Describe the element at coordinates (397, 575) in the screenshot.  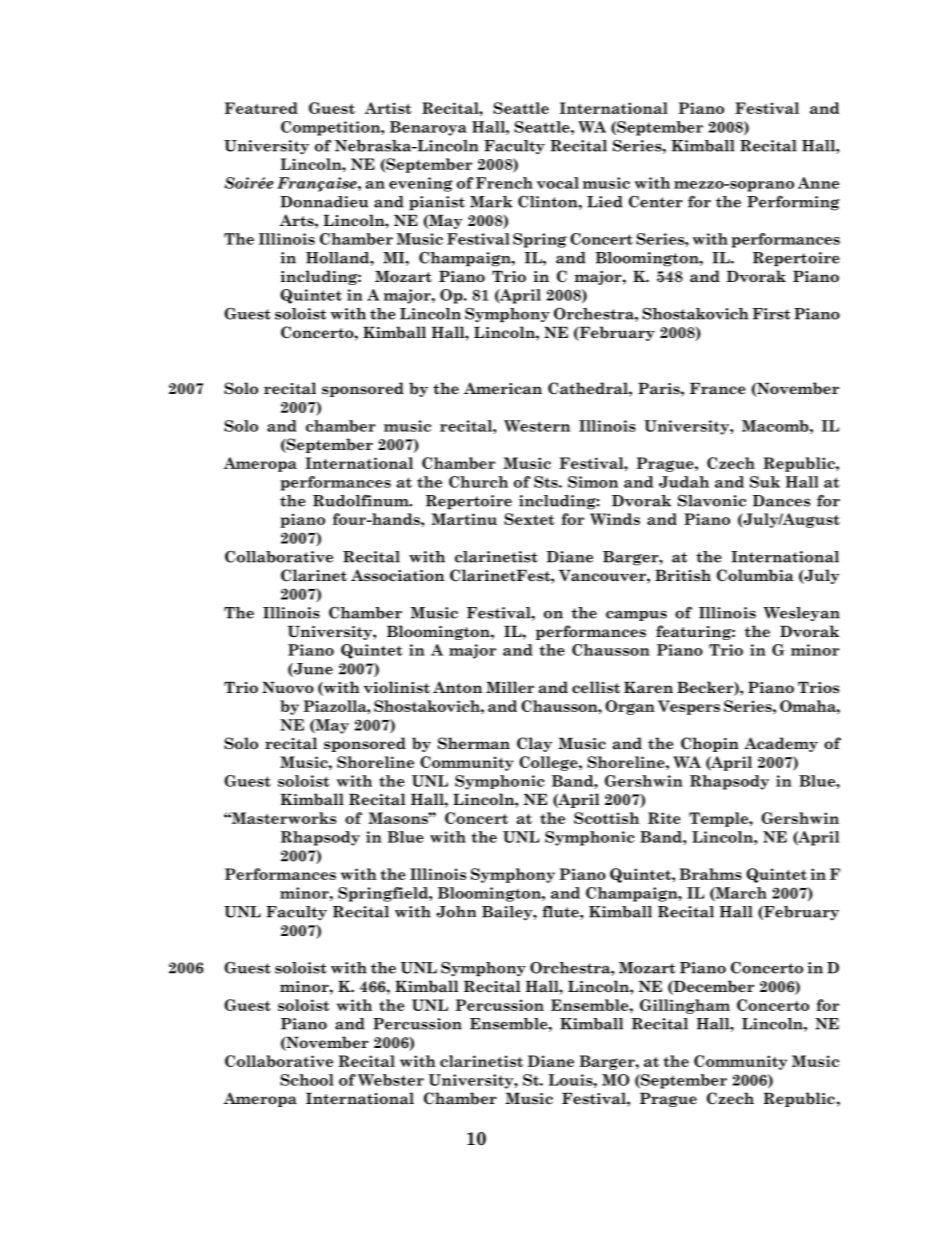
I see `Association` at that location.
